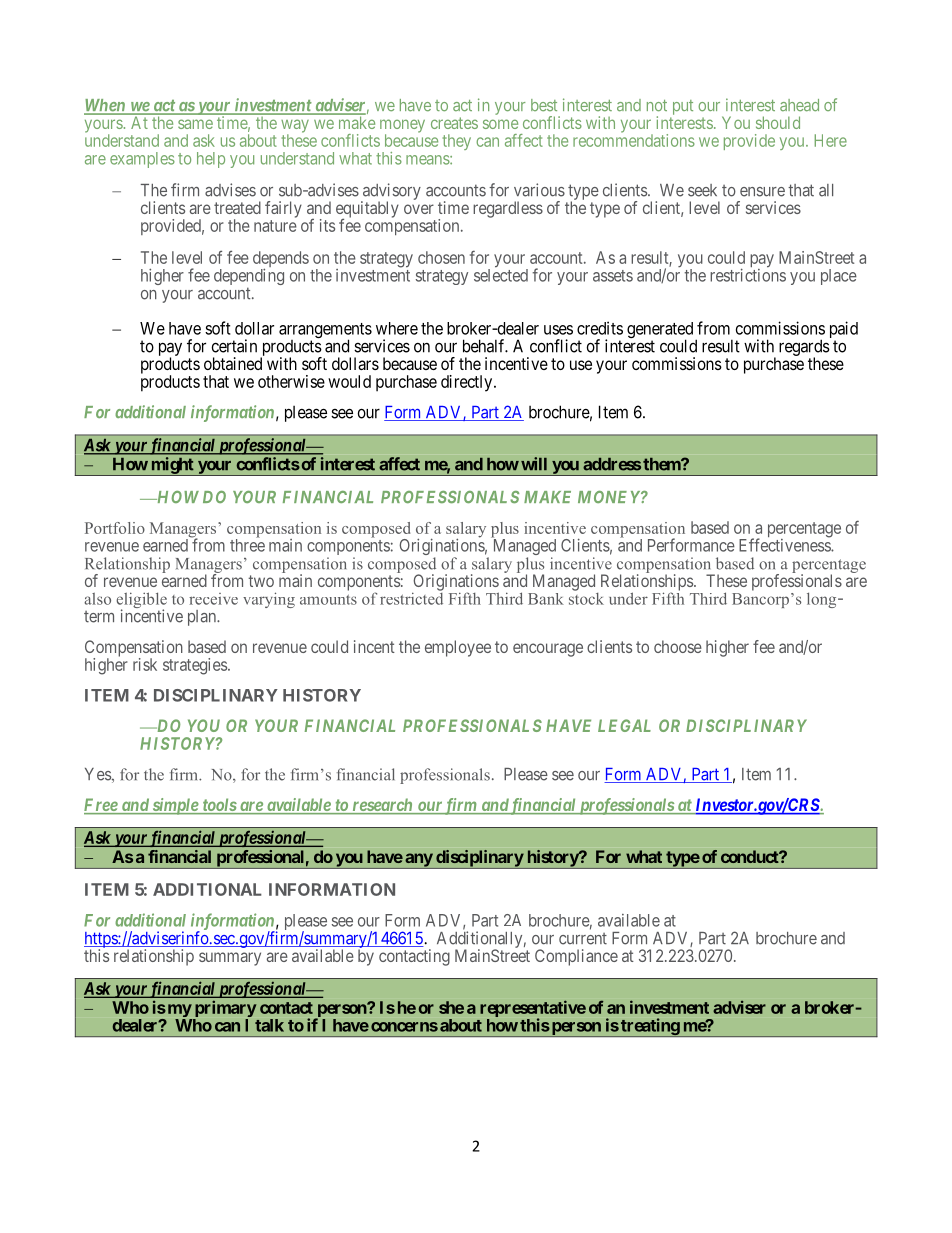 The width and height of the document is (952, 1233). I want to click on Compliance, so click(576, 957).
